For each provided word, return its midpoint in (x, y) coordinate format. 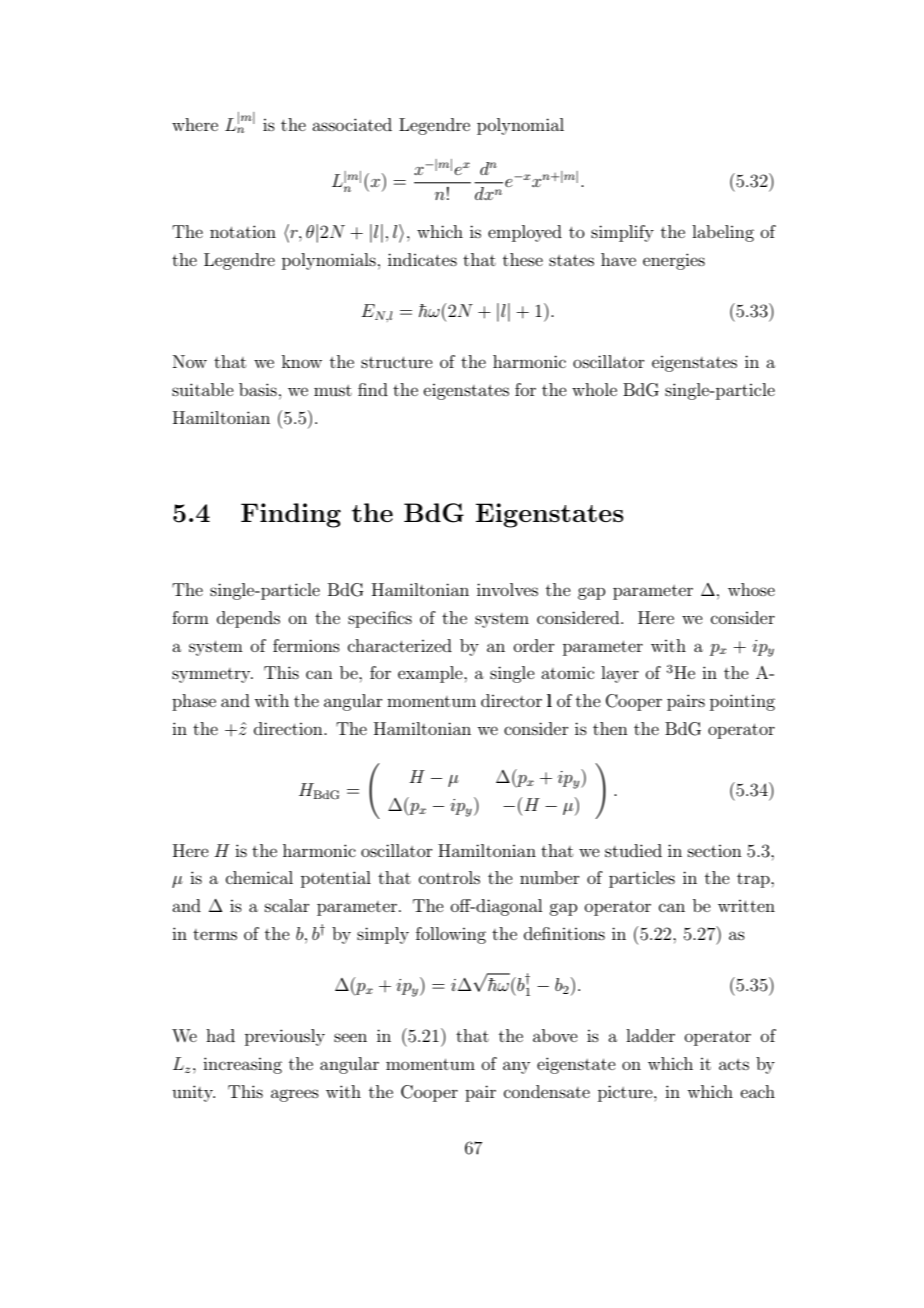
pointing (742, 702)
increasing (242, 1065)
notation (243, 231)
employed (525, 233)
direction (289, 728)
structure (397, 362)
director (511, 700)
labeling (723, 233)
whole (594, 389)
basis (258, 389)
